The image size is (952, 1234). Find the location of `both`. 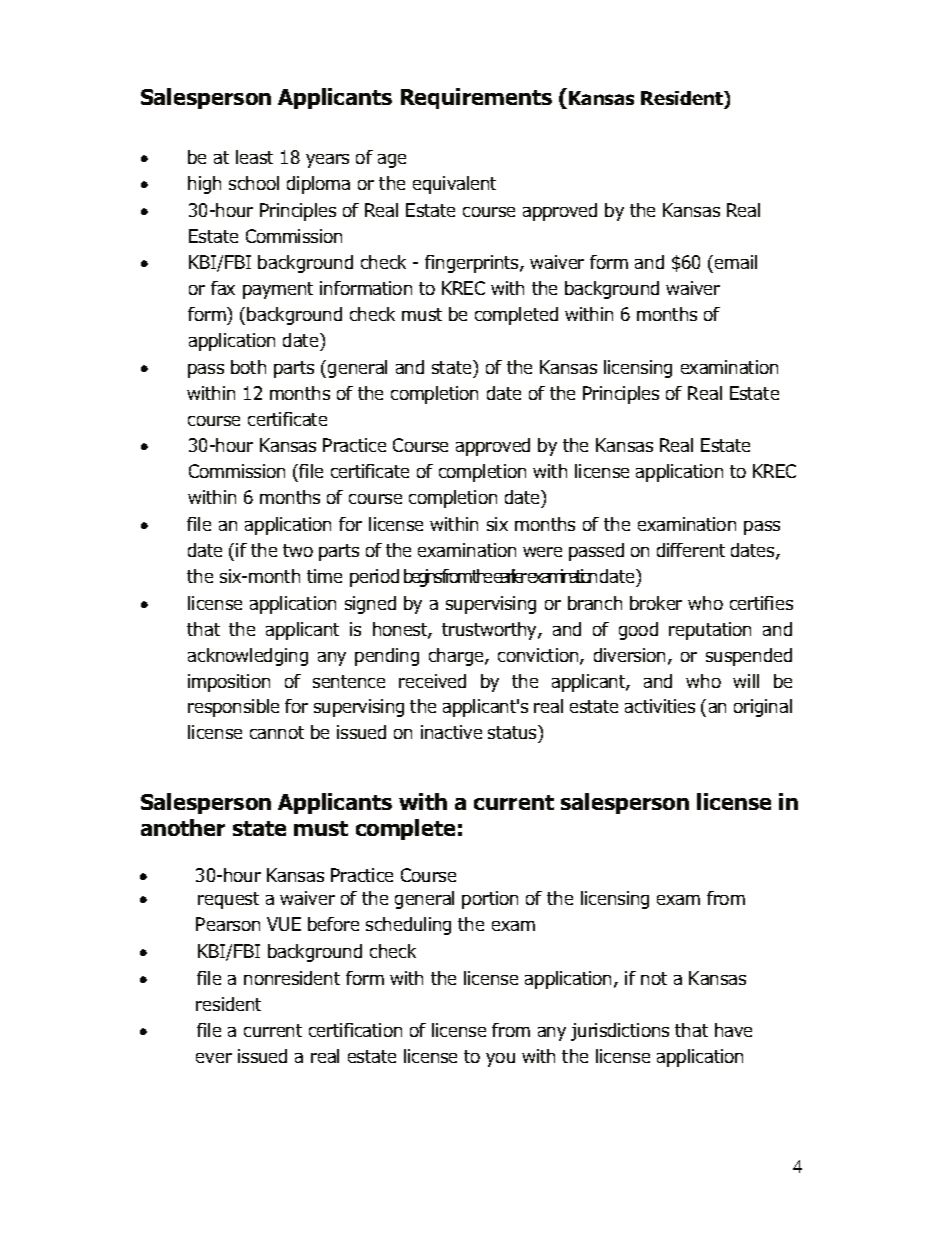

both is located at coordinates (248, 367).
